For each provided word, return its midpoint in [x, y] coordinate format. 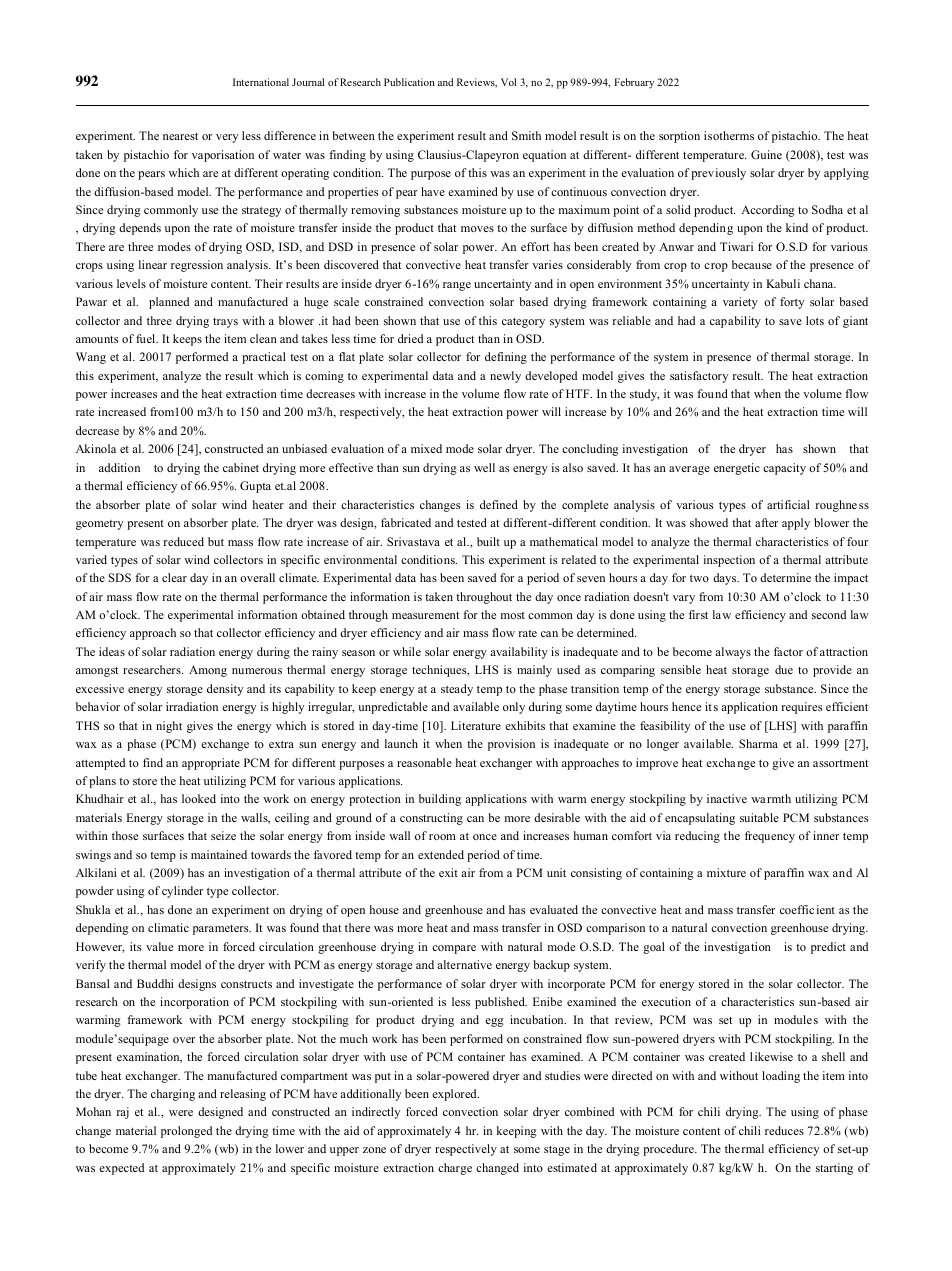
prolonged [186, 1132]
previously [718, 174]
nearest [180, 136]
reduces [784, 1130]
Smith [526, 135]
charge [455, 1169]
